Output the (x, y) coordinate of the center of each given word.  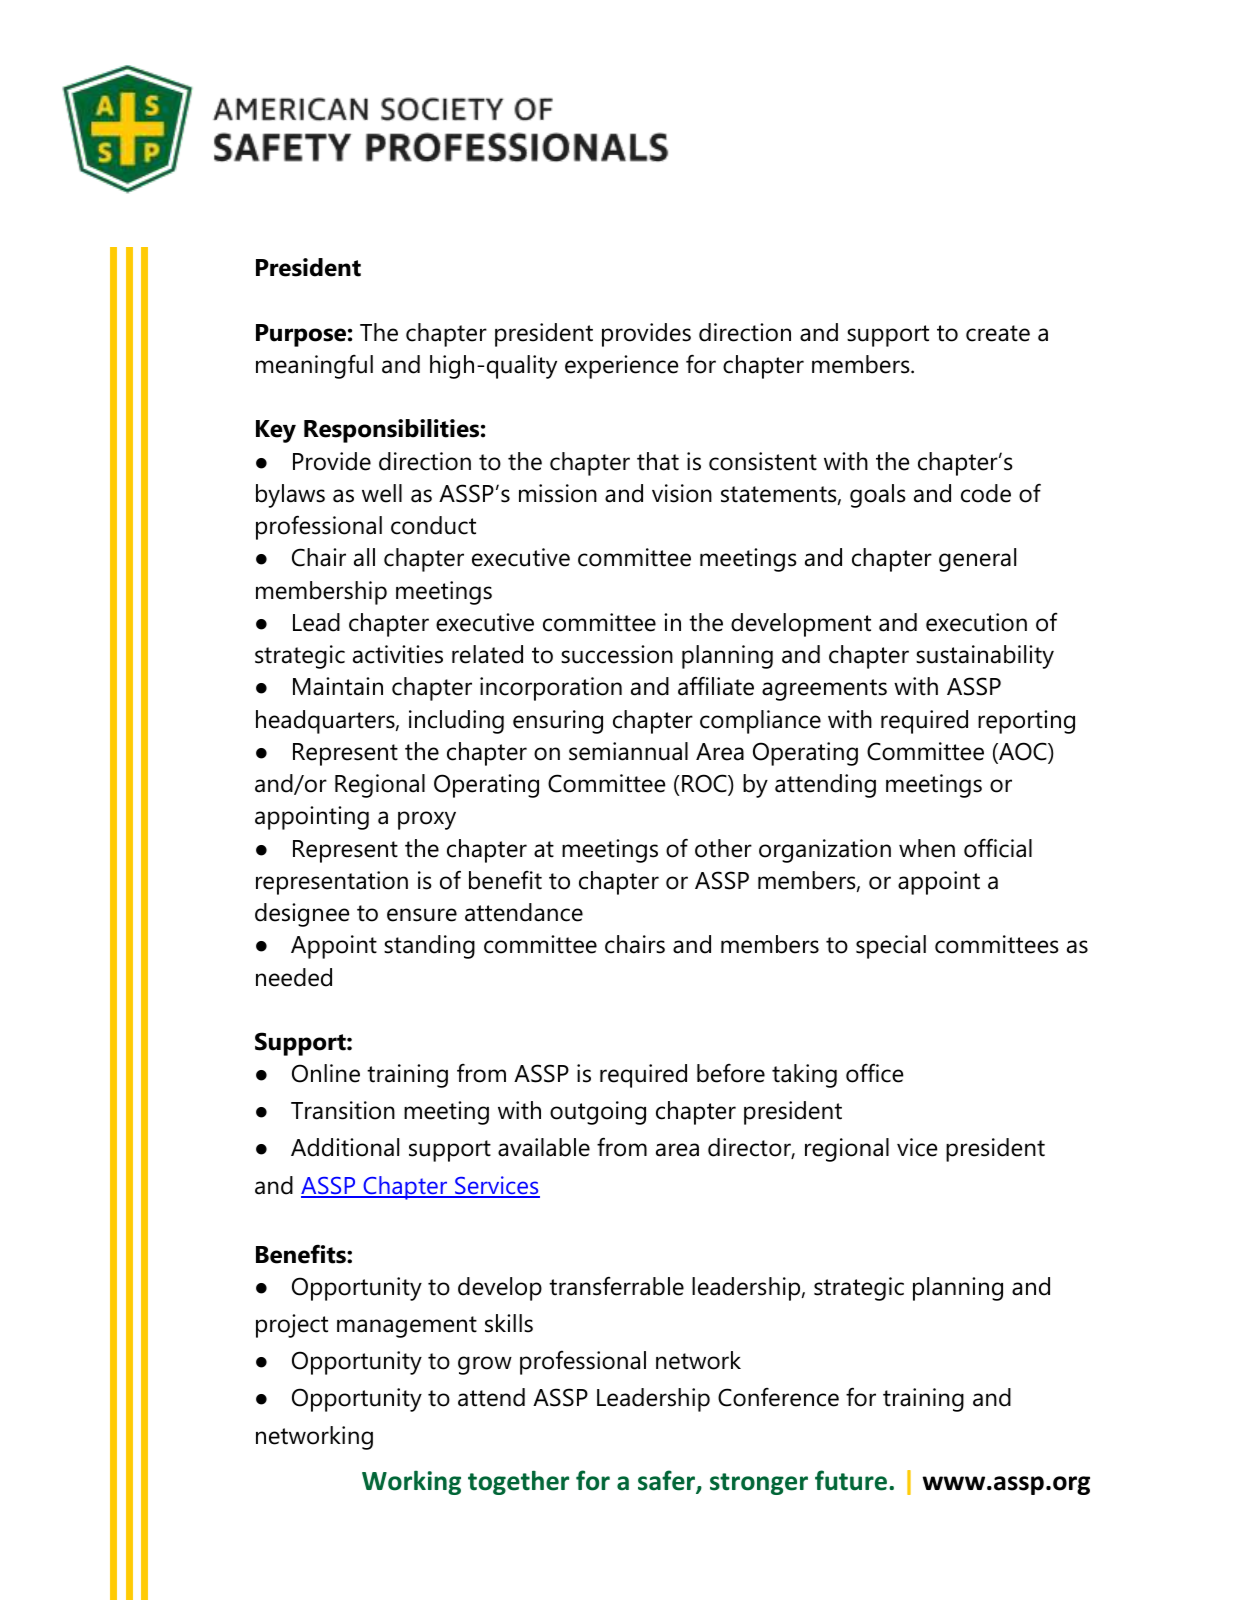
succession (617, 654)
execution (976, 622)
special (891, 947)
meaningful (314, 367)
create (998, 333)
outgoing (598, 1113)
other (723, 848)
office (875, 1073)
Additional (345, 1147)
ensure (422, 915)
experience (622, 367)
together (518, 1482)
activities (398, 654)
